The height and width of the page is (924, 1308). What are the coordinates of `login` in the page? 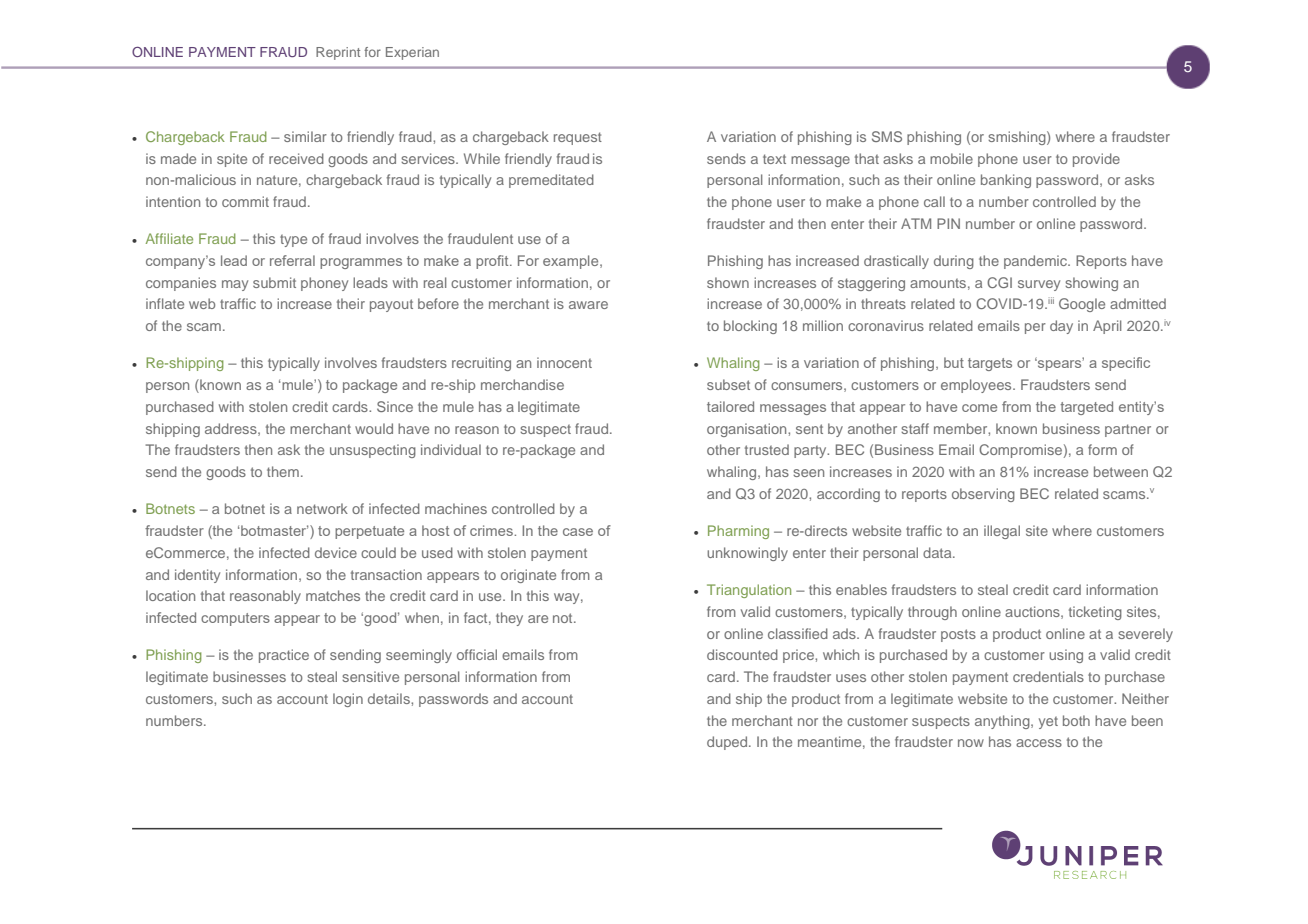 It's located at (348, 700).
